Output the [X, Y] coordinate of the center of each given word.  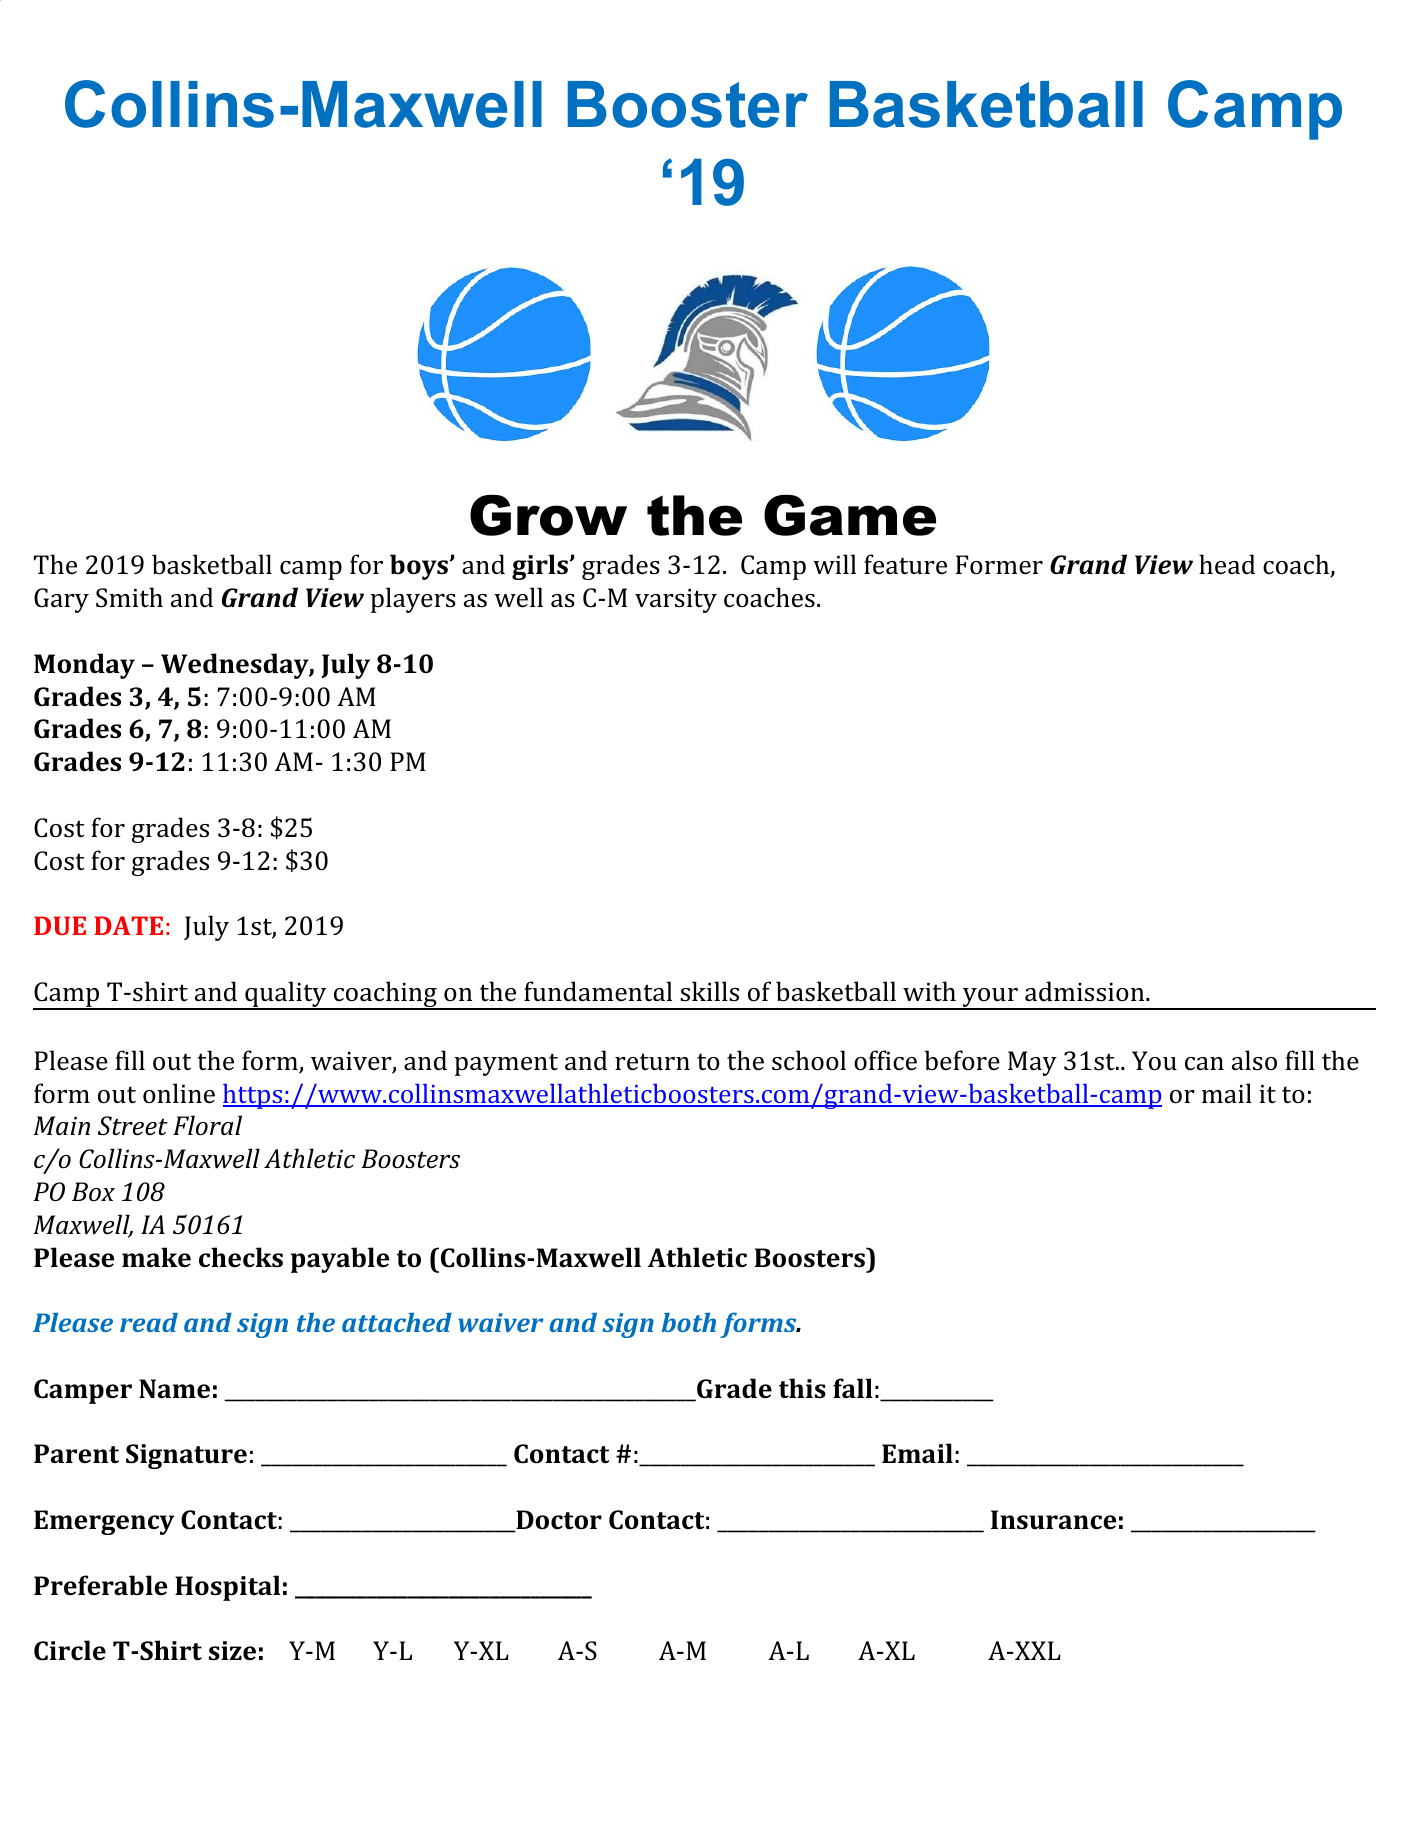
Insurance [1053, 1520]
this [802, 1388]
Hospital [227, 1588]
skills [709, 991]
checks [241, 1257]
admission [1084, 991]
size [232, 1651]
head [1227, 564]
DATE [128, 925]
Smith [129, 597]
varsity [676, 601]
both [689, 1322]
